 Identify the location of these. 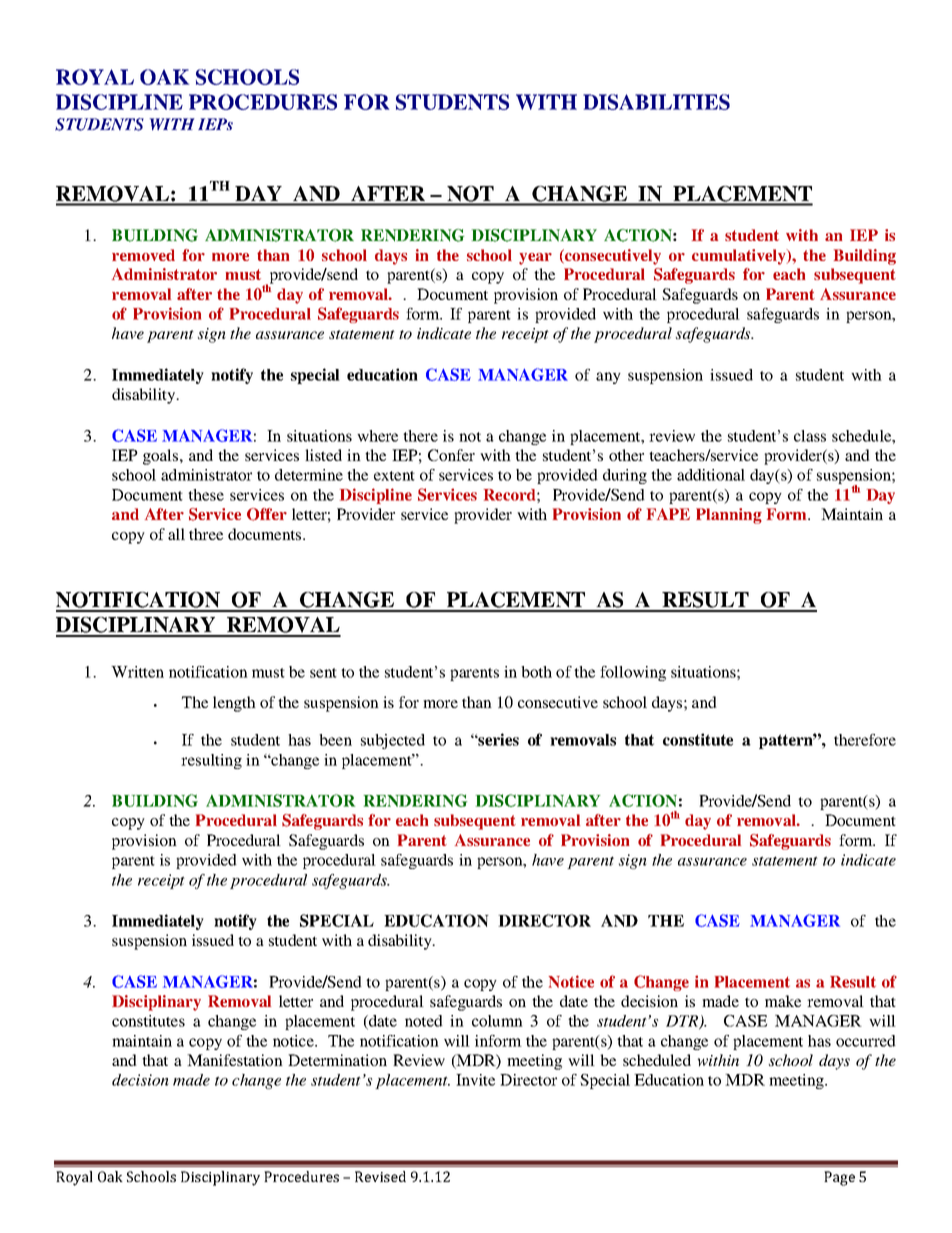
(206, 495).
